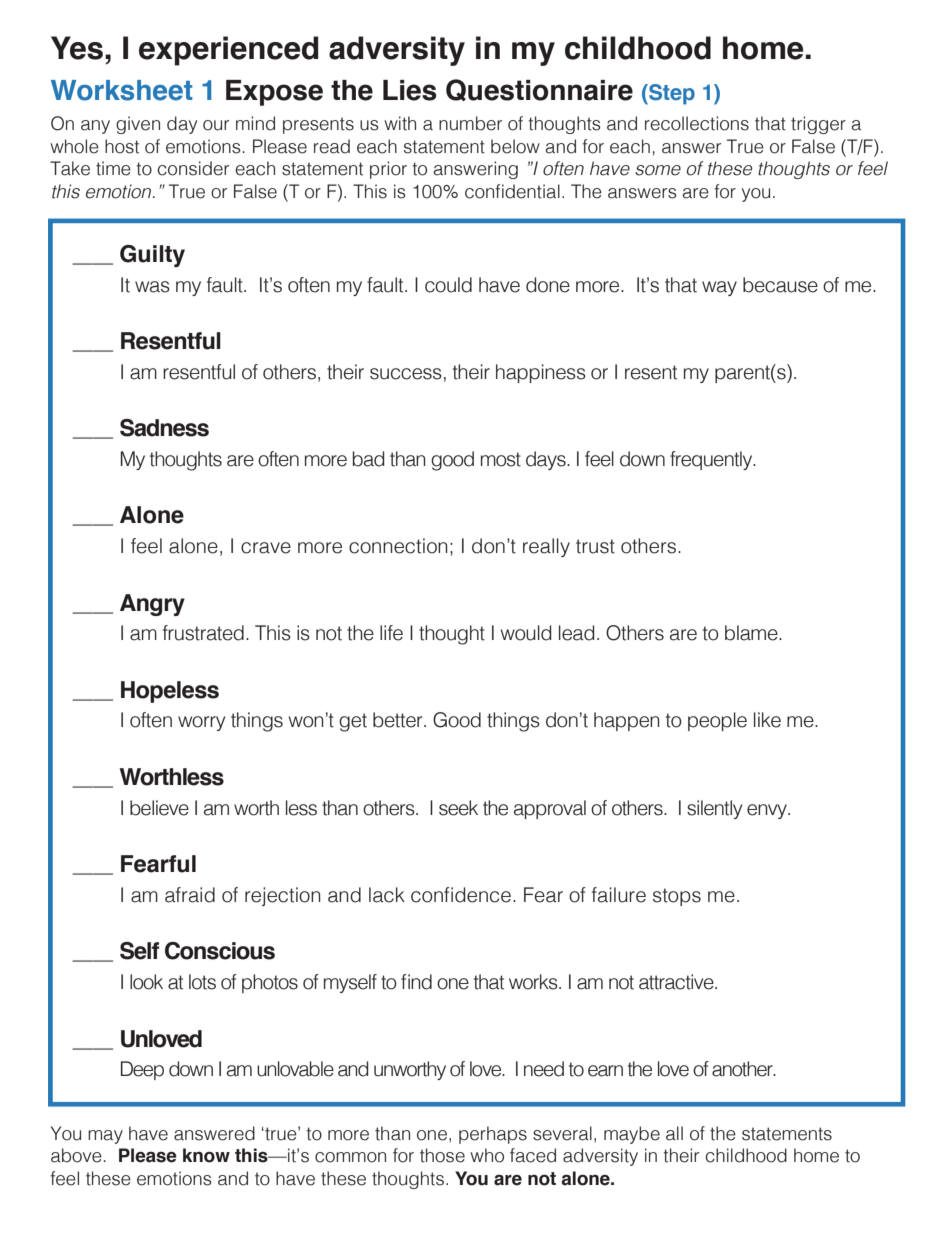 This image has height=1233, width=952. I want to click on most, so click(501, 459).
